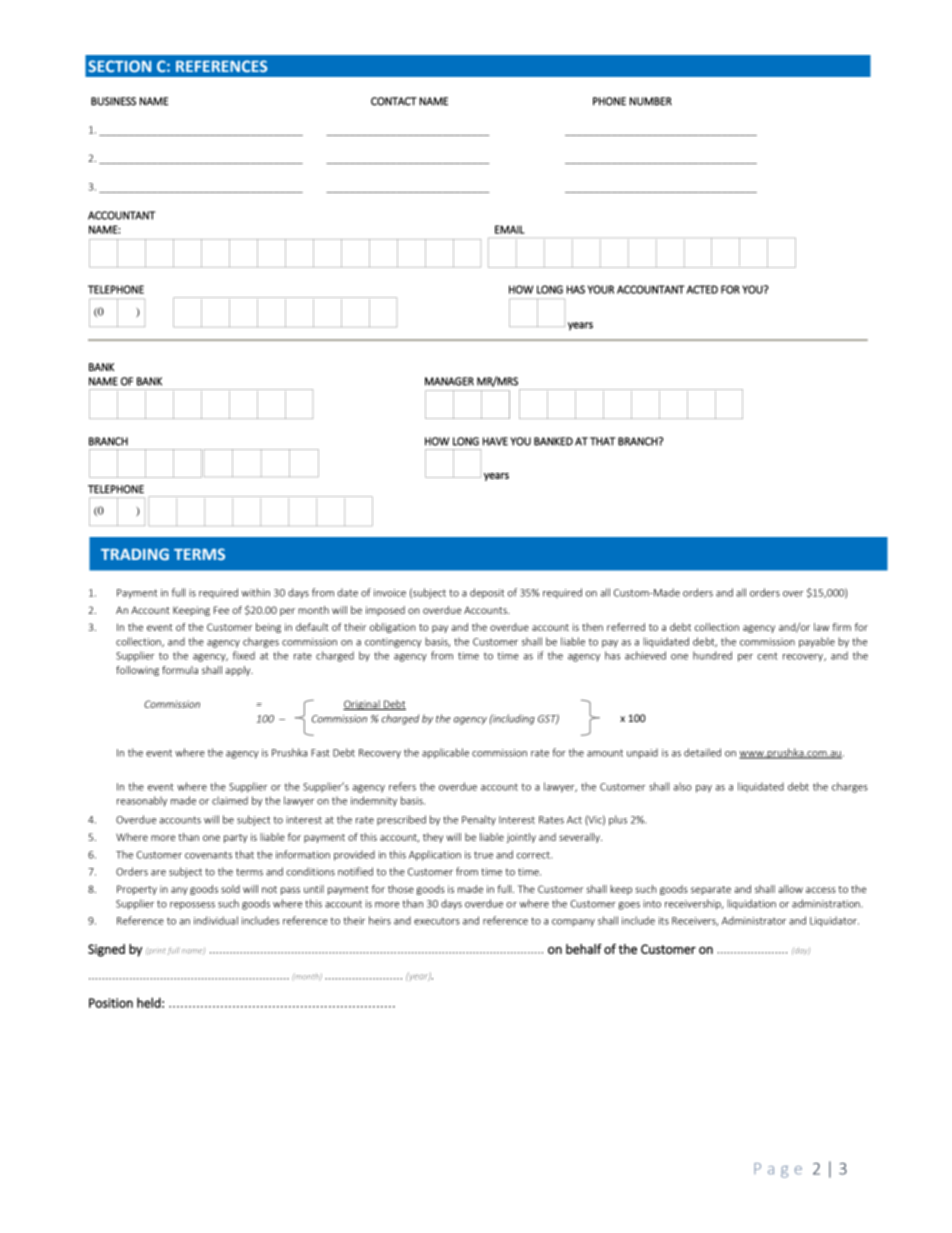  Describe the element at coordinates (394, 101) in the screenshot. I see `CONTACT` at that location.
